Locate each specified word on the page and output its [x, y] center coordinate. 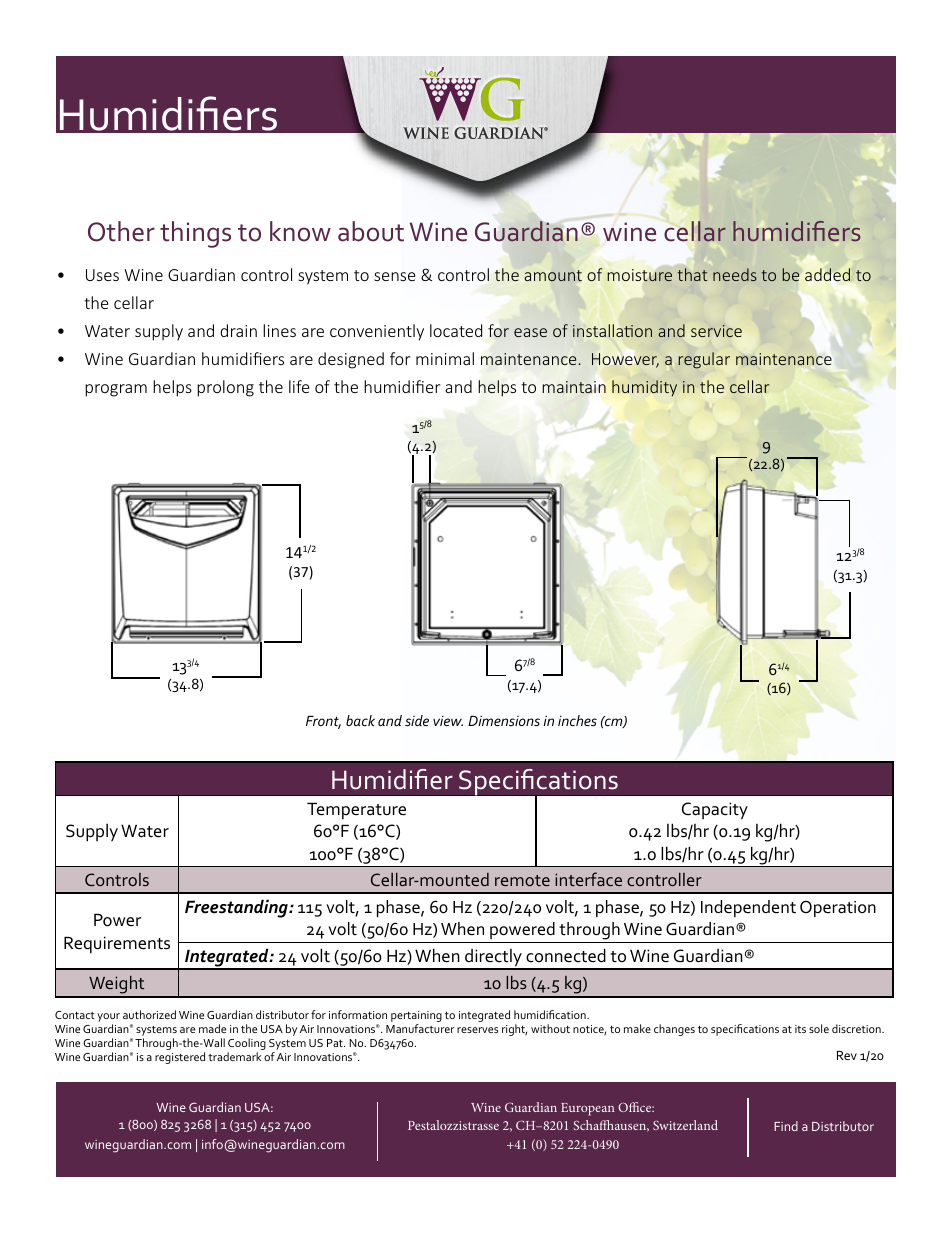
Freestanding [237, 908]
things [195, 234]
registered [180, 1058]
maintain [574, 387]
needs [735, 274]
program [116, 390]
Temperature [356, 811]
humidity [644, 388]
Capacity [715, 811]
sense [394, 276]
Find [786, 1126]
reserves [477, 1030]
